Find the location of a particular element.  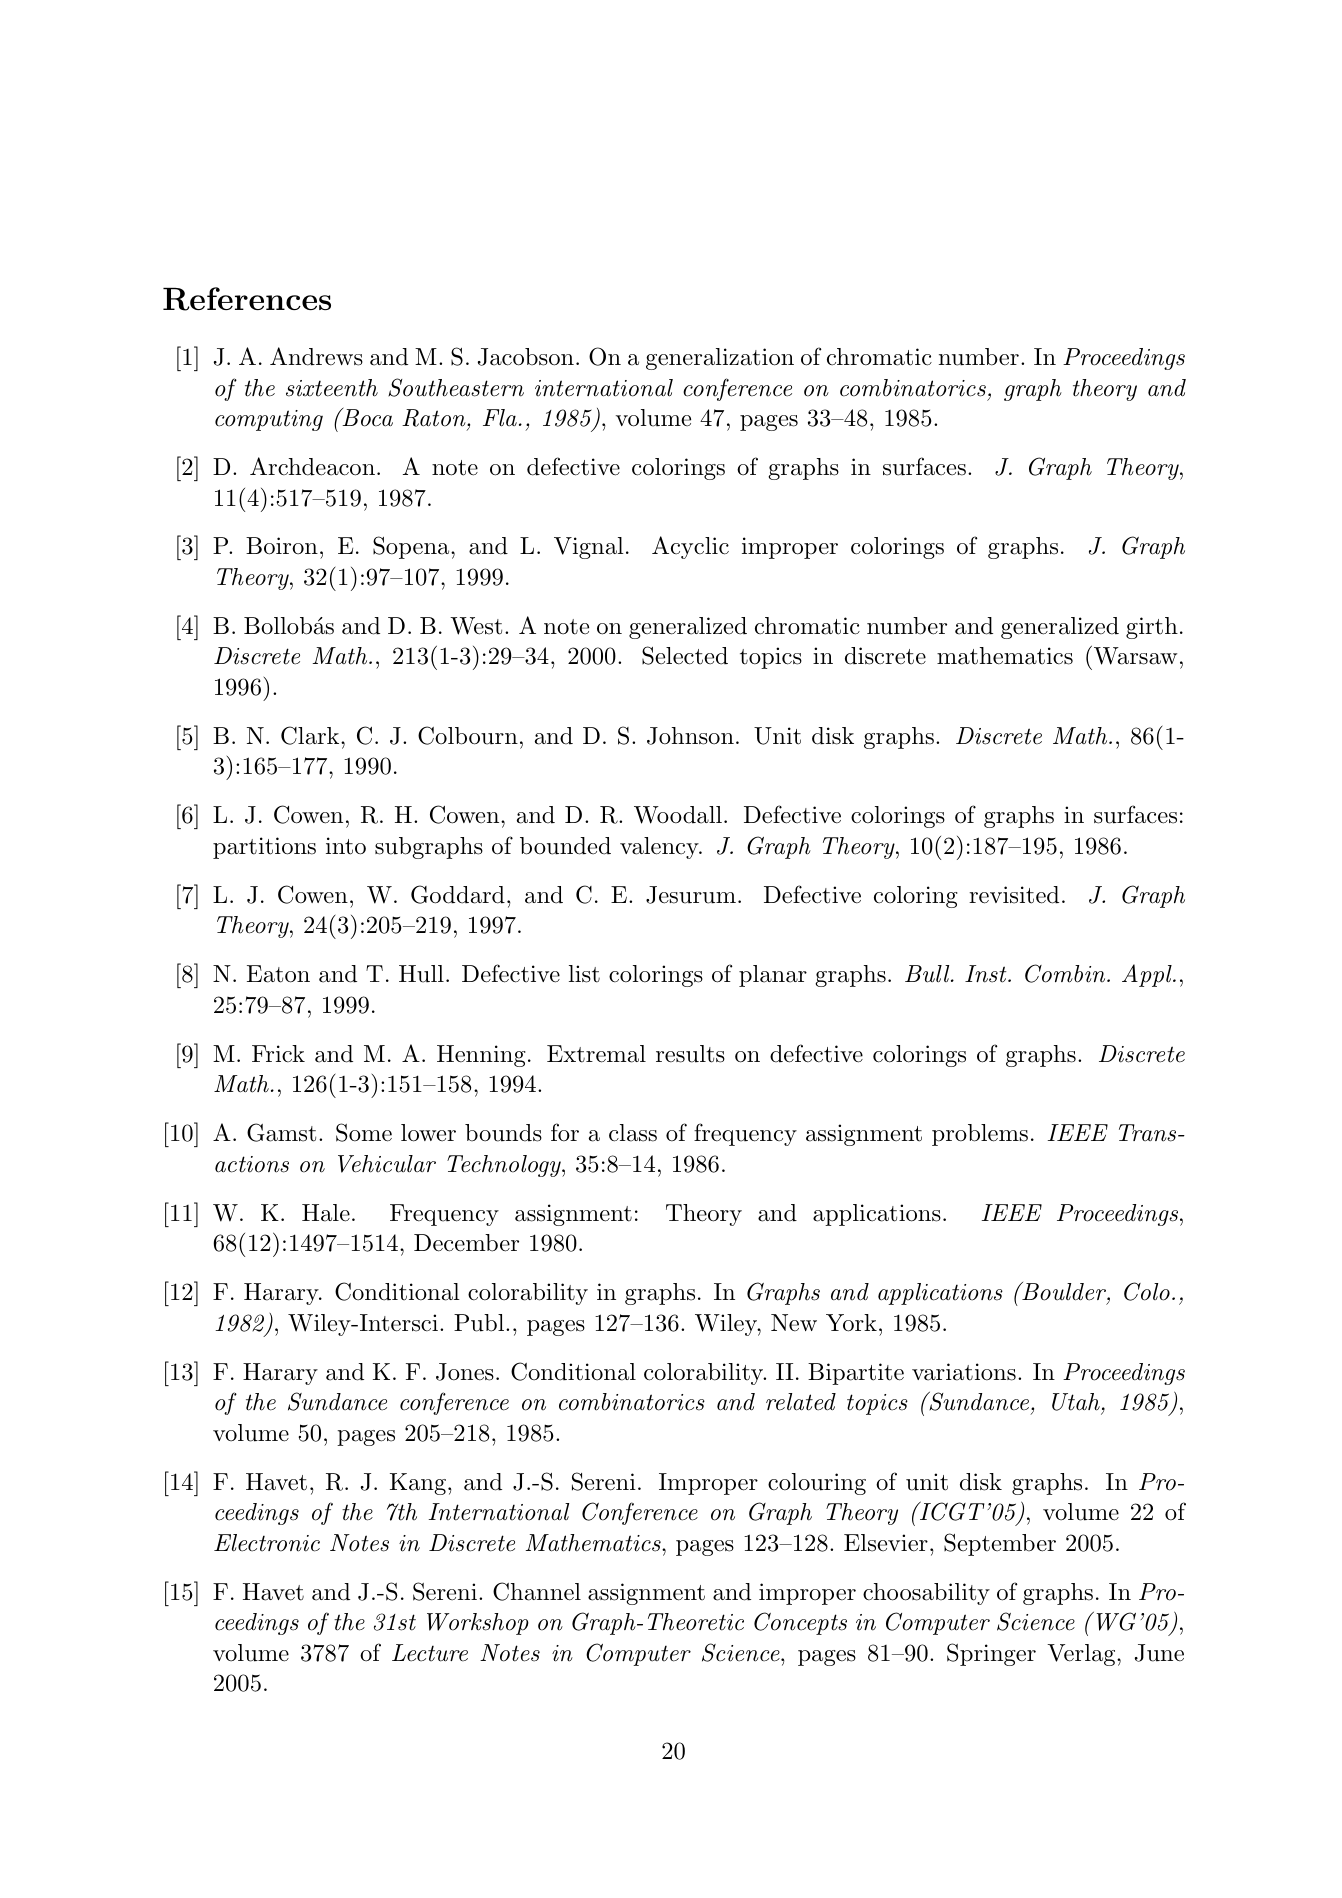

Hale is located at coordinates (326, 1213).
